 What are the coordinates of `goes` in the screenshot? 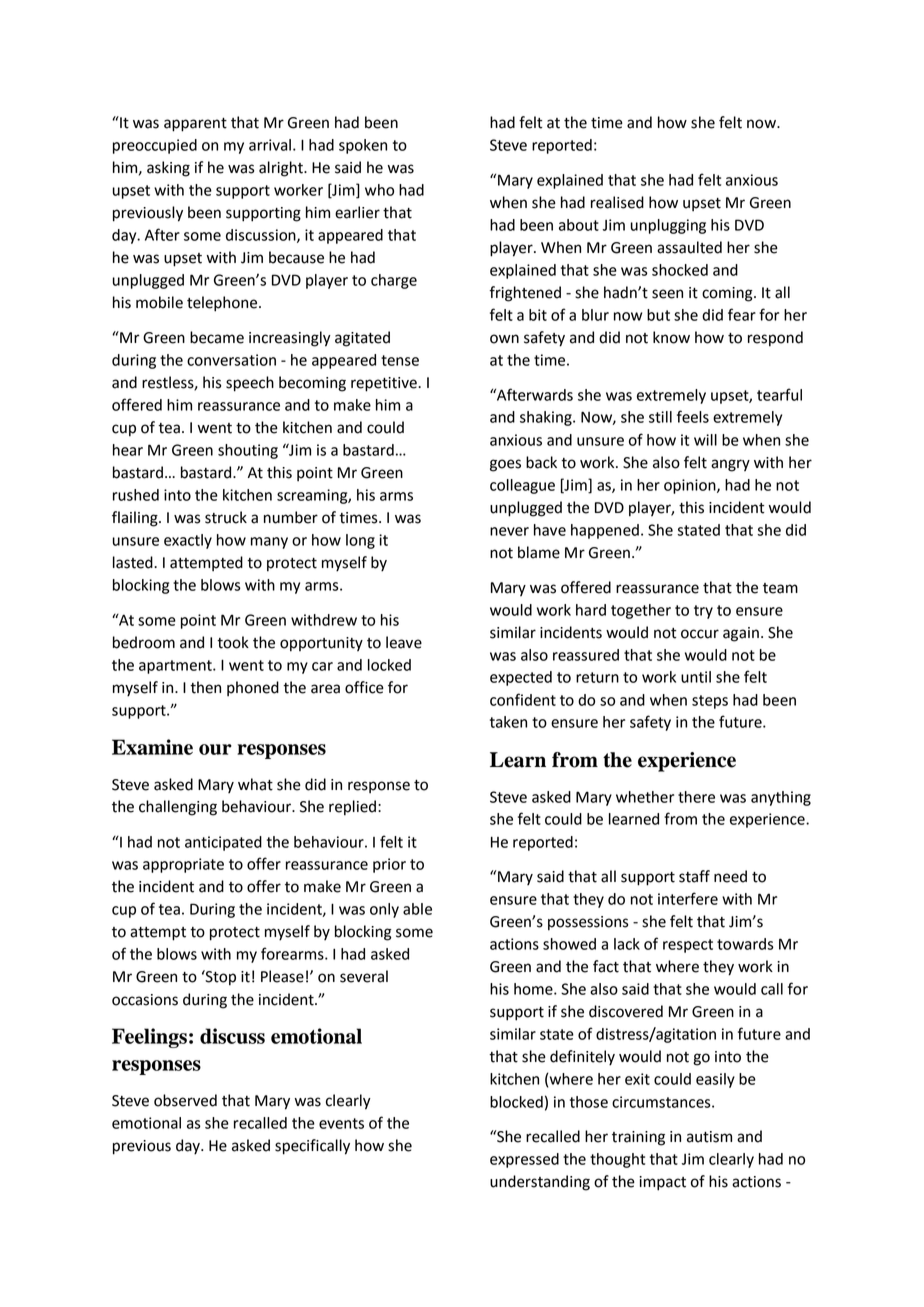 It's located at (505, 465).
